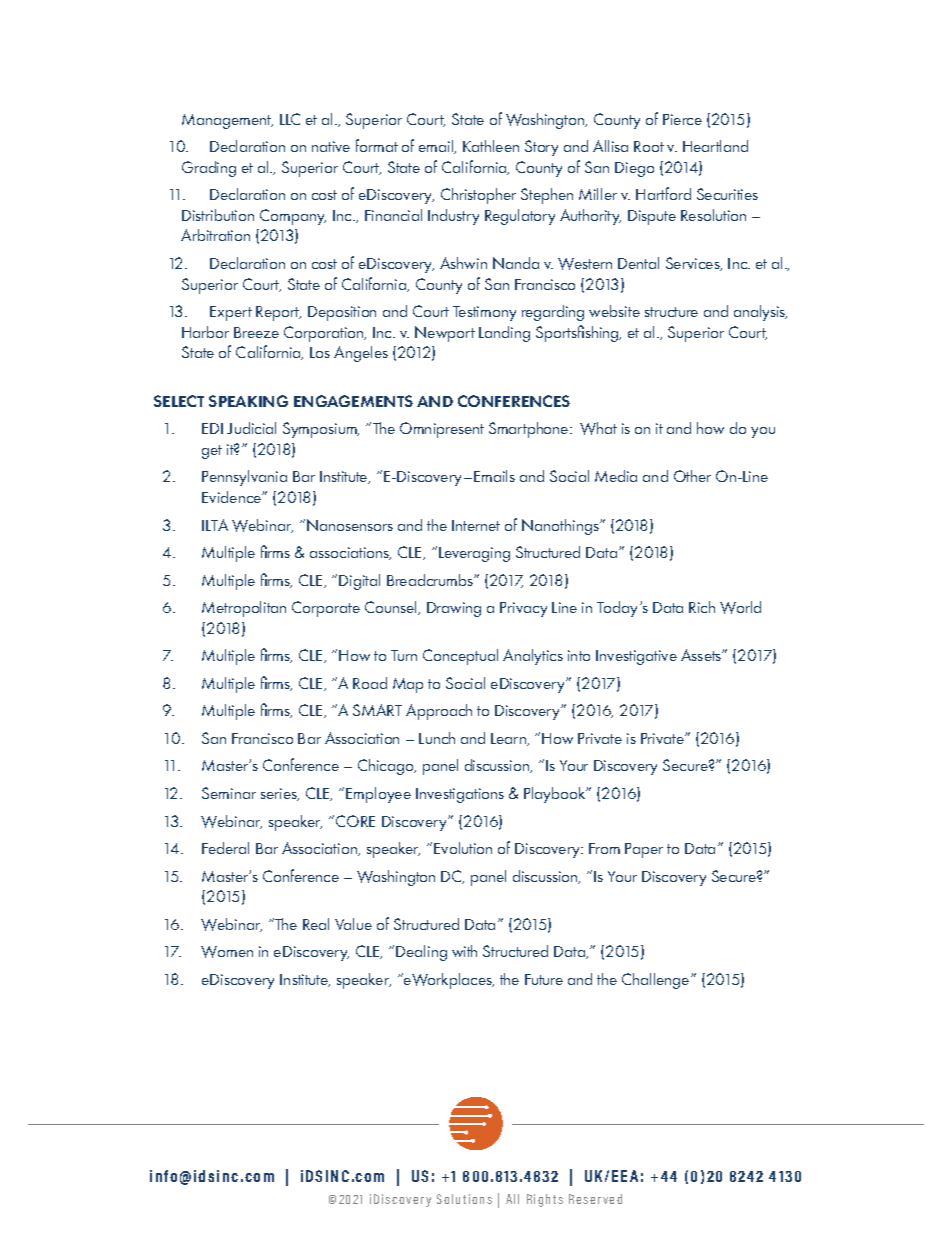 Image resolution: width=952 pixels, height=1233 pixels. I want to click on Judicial, so click(251, 428).
